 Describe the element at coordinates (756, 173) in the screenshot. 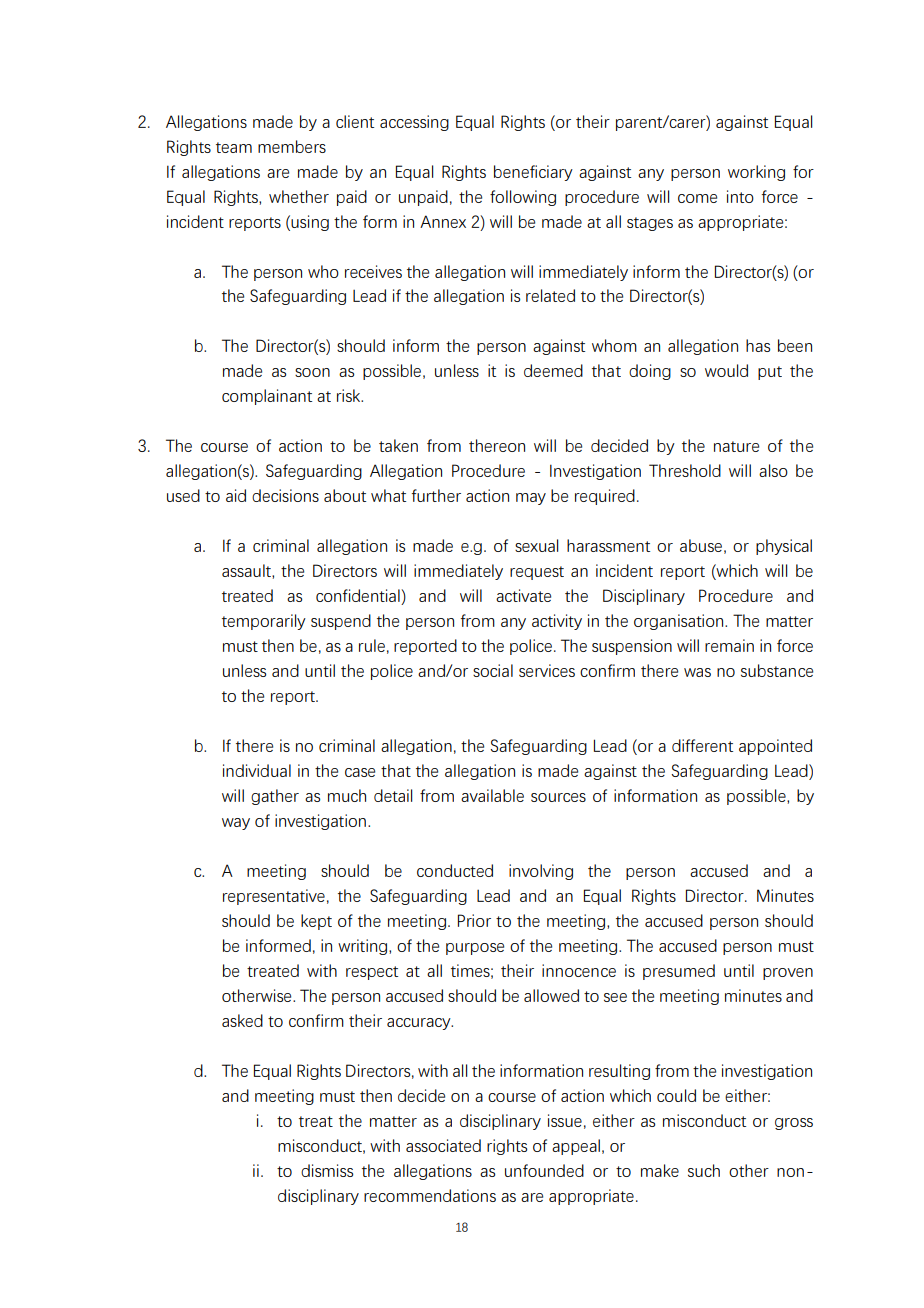

I see `working` at that location.
